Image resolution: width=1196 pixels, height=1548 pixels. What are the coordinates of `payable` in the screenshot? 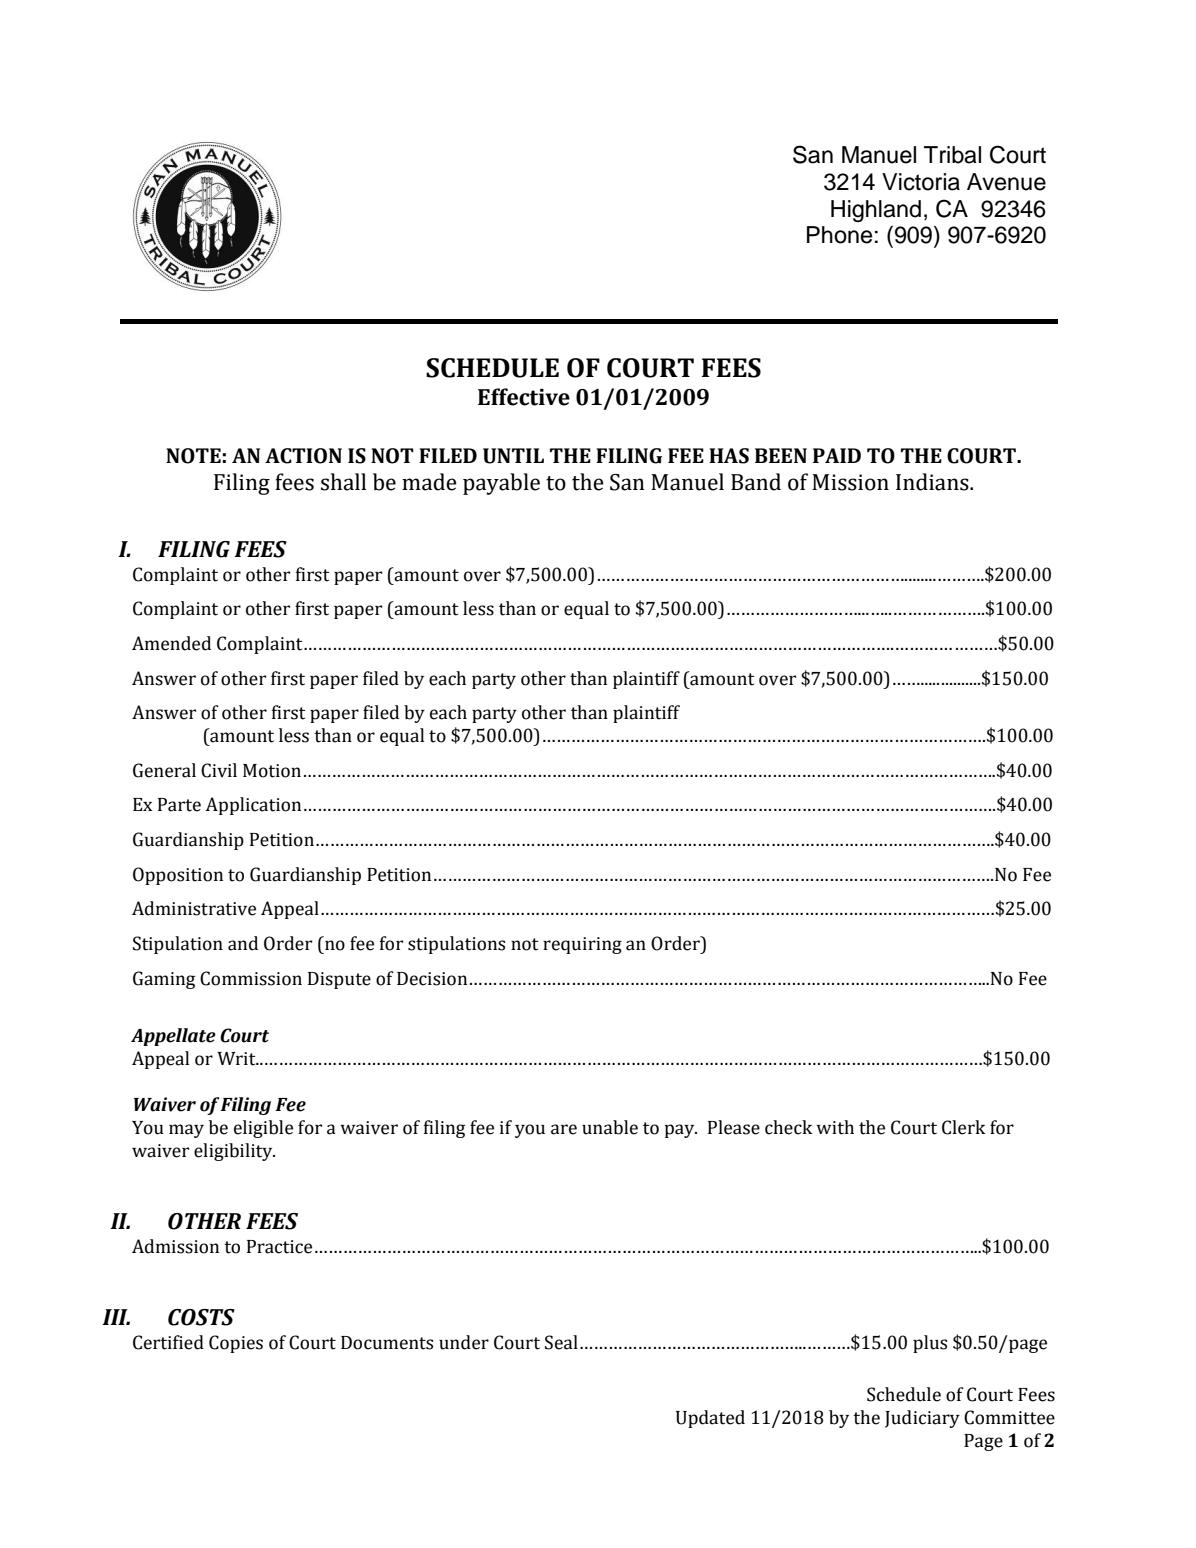 It's located at (501, 484).
